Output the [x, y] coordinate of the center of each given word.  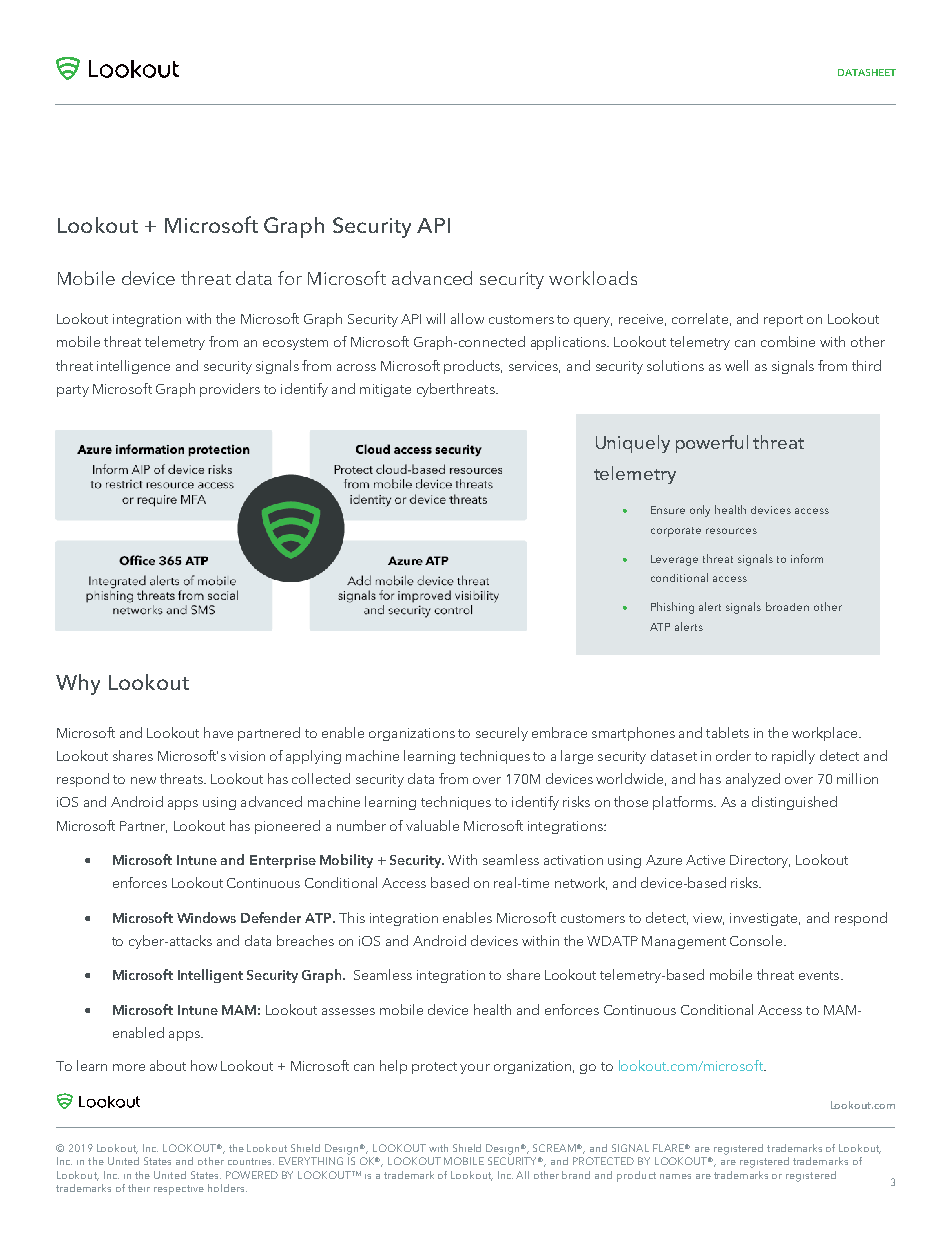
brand [576, 1175]
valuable [432, 825]
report [783, 321]
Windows [206, 917]
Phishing [672, 608]
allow [467, 318]
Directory [760, 861]
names [675, 1176]
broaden [787, 606]
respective [179, 1190]
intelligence [133, 367]
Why [78, 684]
